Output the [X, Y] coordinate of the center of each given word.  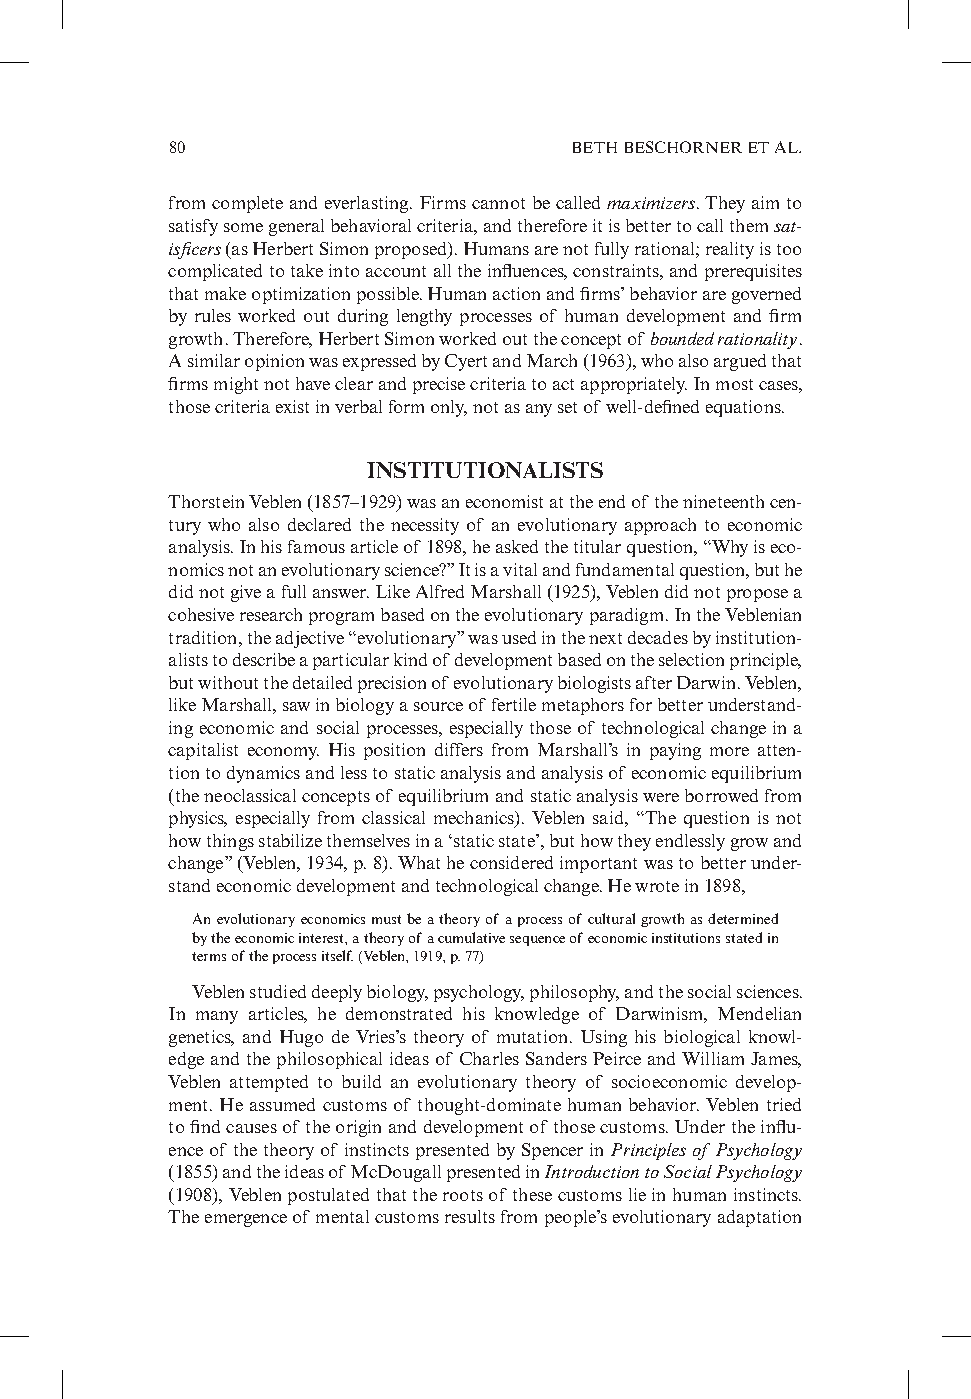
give [246, 593]
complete [247, 204]
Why [729, 548]
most [734, 384]
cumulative [471, 937]
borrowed [721, 795]
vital [520, 569]
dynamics [263, 774]
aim [765, 202]
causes [251, 1128]
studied [278, 991]
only [449, 408]
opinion [274, 362]
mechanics [475, 819]
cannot [498, 203]
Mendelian [759, 1013]
